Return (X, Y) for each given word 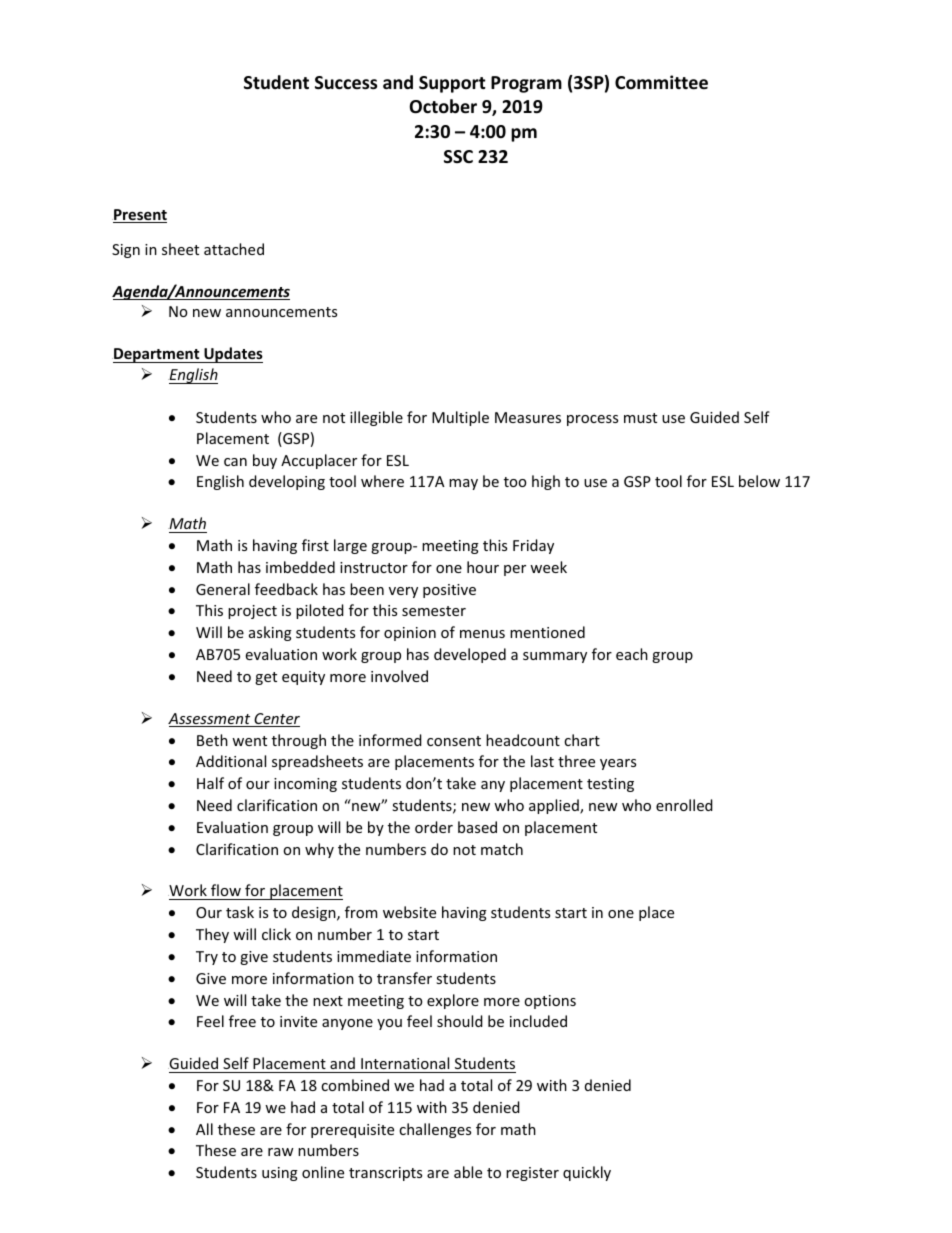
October (443, 106)
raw (281, 1152)
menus (482, 634)
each (632, 654)
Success (346, 83)
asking (270, 633)
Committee (661, 82)
